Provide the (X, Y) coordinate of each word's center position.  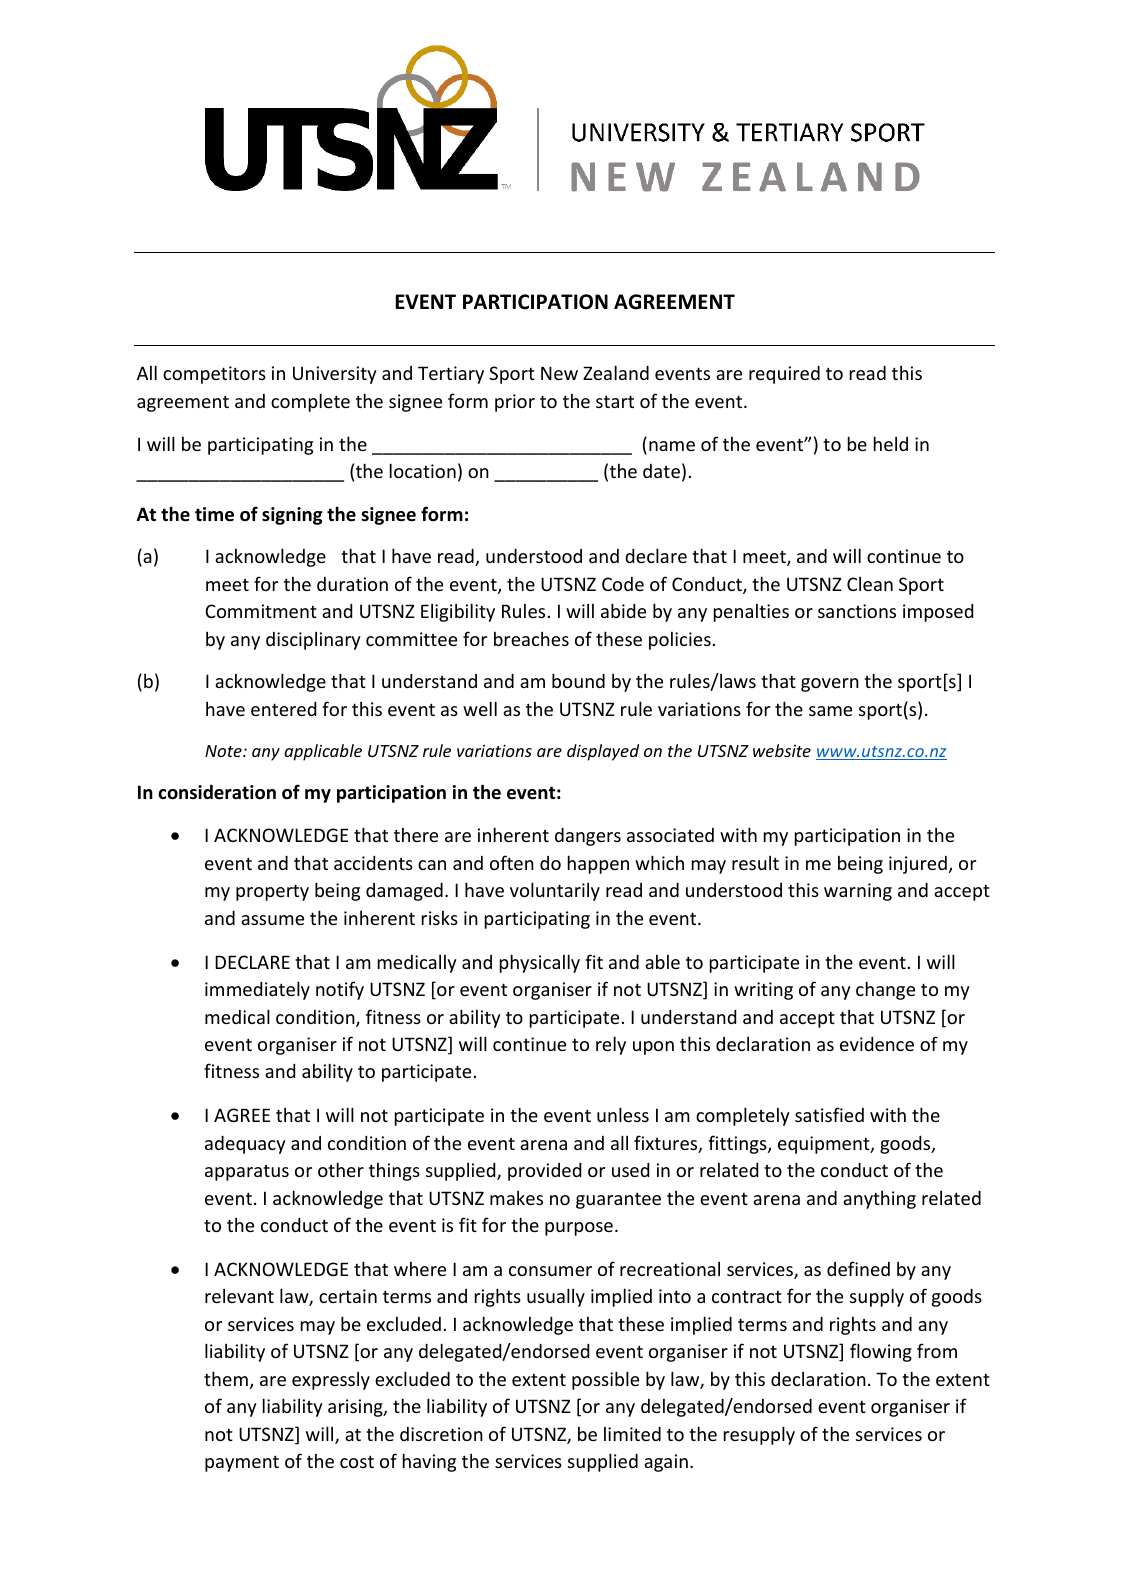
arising (356, 1408)
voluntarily (555, 891)
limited (632, 1434)
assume (272, 920)
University (335, 375)
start (615, 401)
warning (858, 892)
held (891, 443)
